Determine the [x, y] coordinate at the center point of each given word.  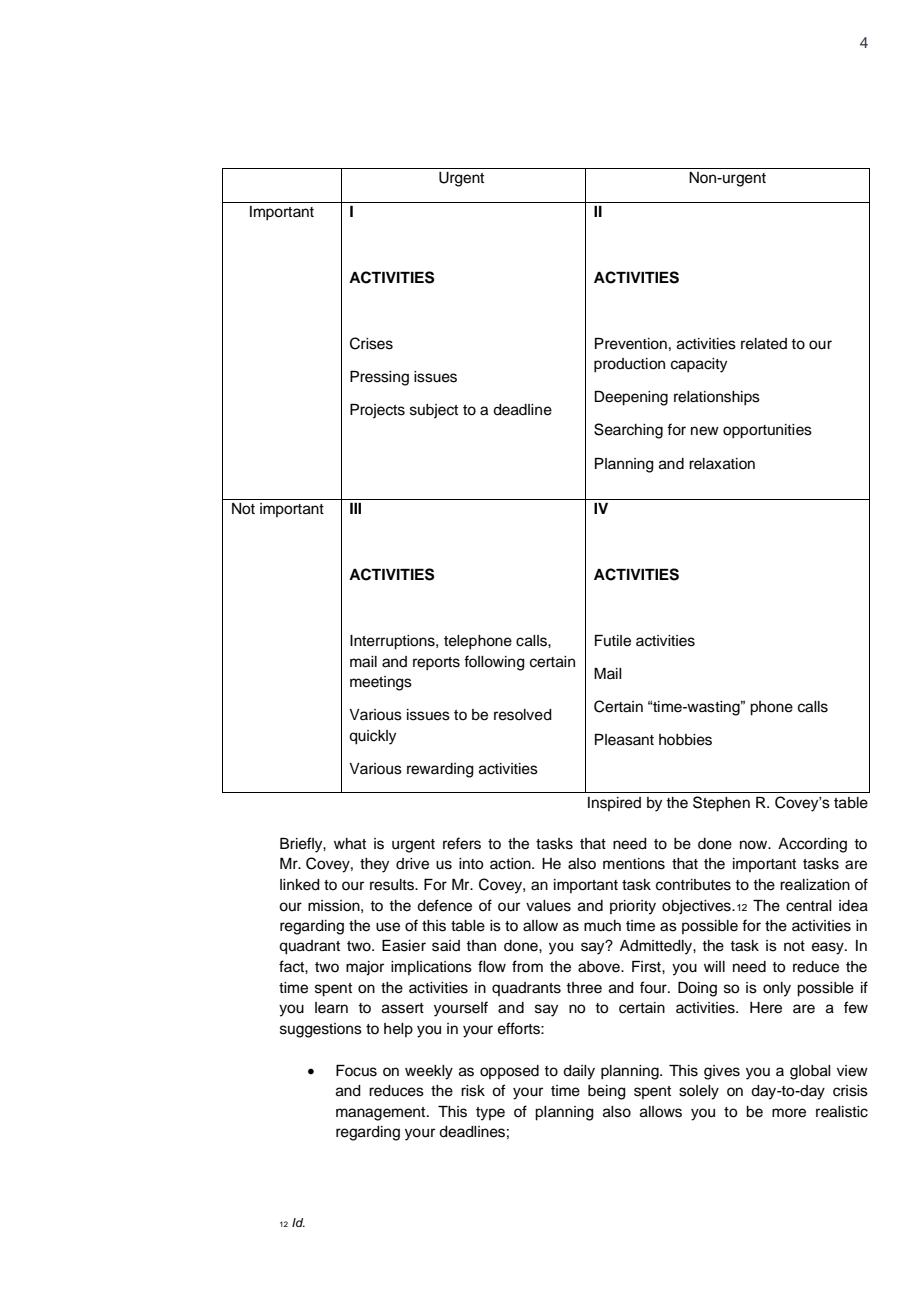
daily [579, 1072]
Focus [356, 1071]
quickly [372, 737]
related [764, 344]
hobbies [685, 740]
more [789, 1113]
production [629, 365]
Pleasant [624, 740]
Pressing [379, 378]
